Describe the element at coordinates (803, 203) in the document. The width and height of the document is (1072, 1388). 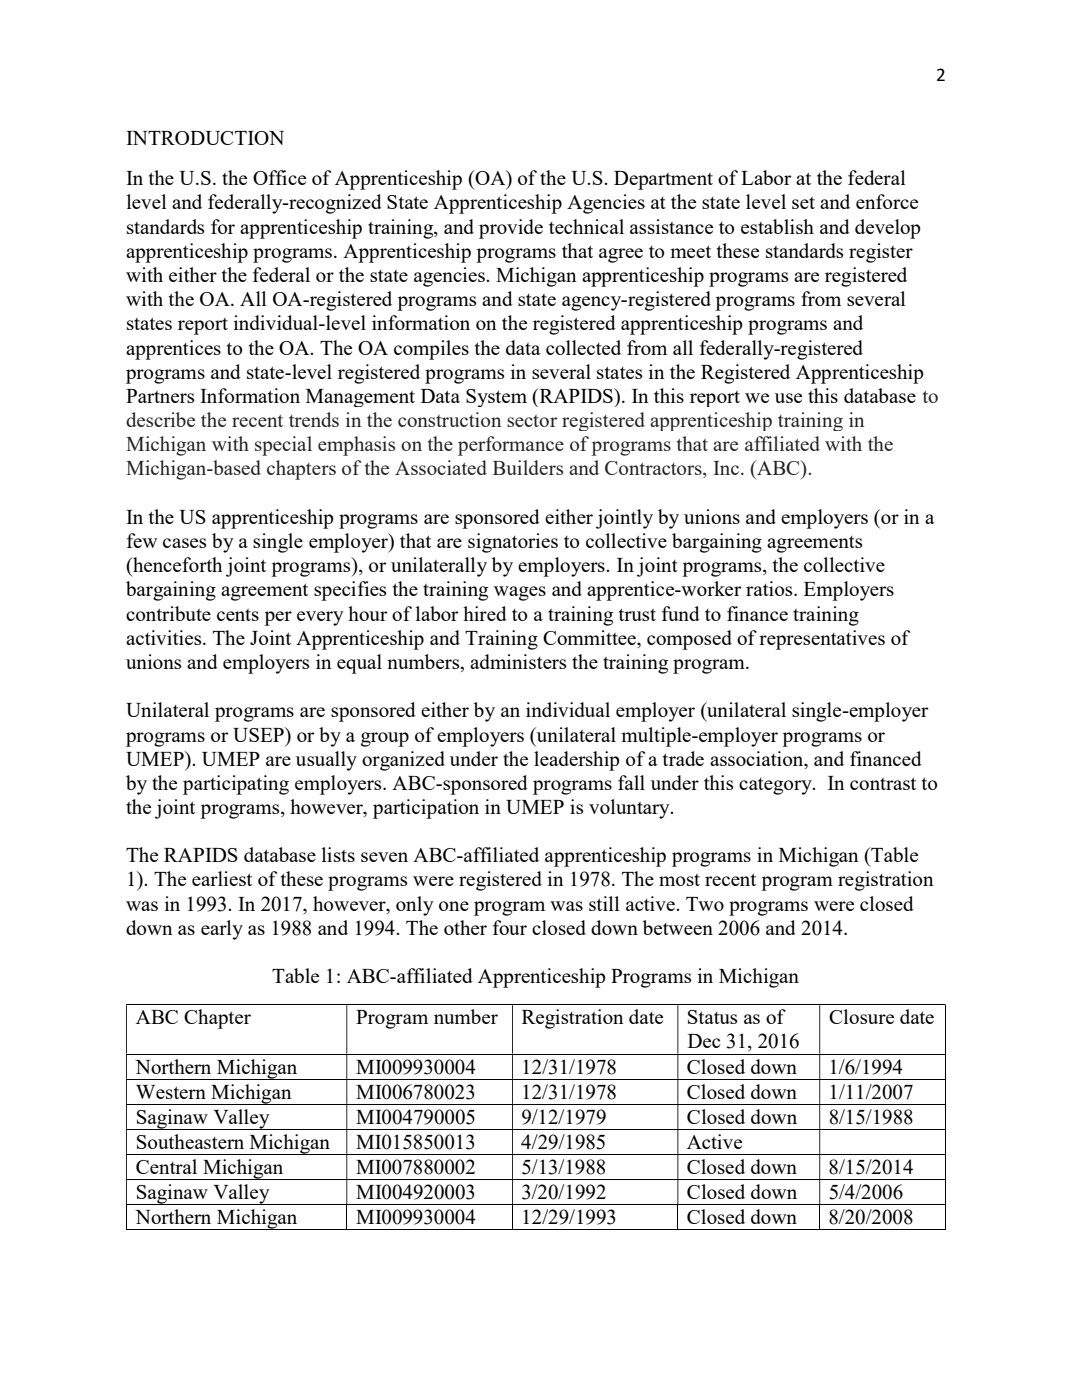
I see `set` at that location.
